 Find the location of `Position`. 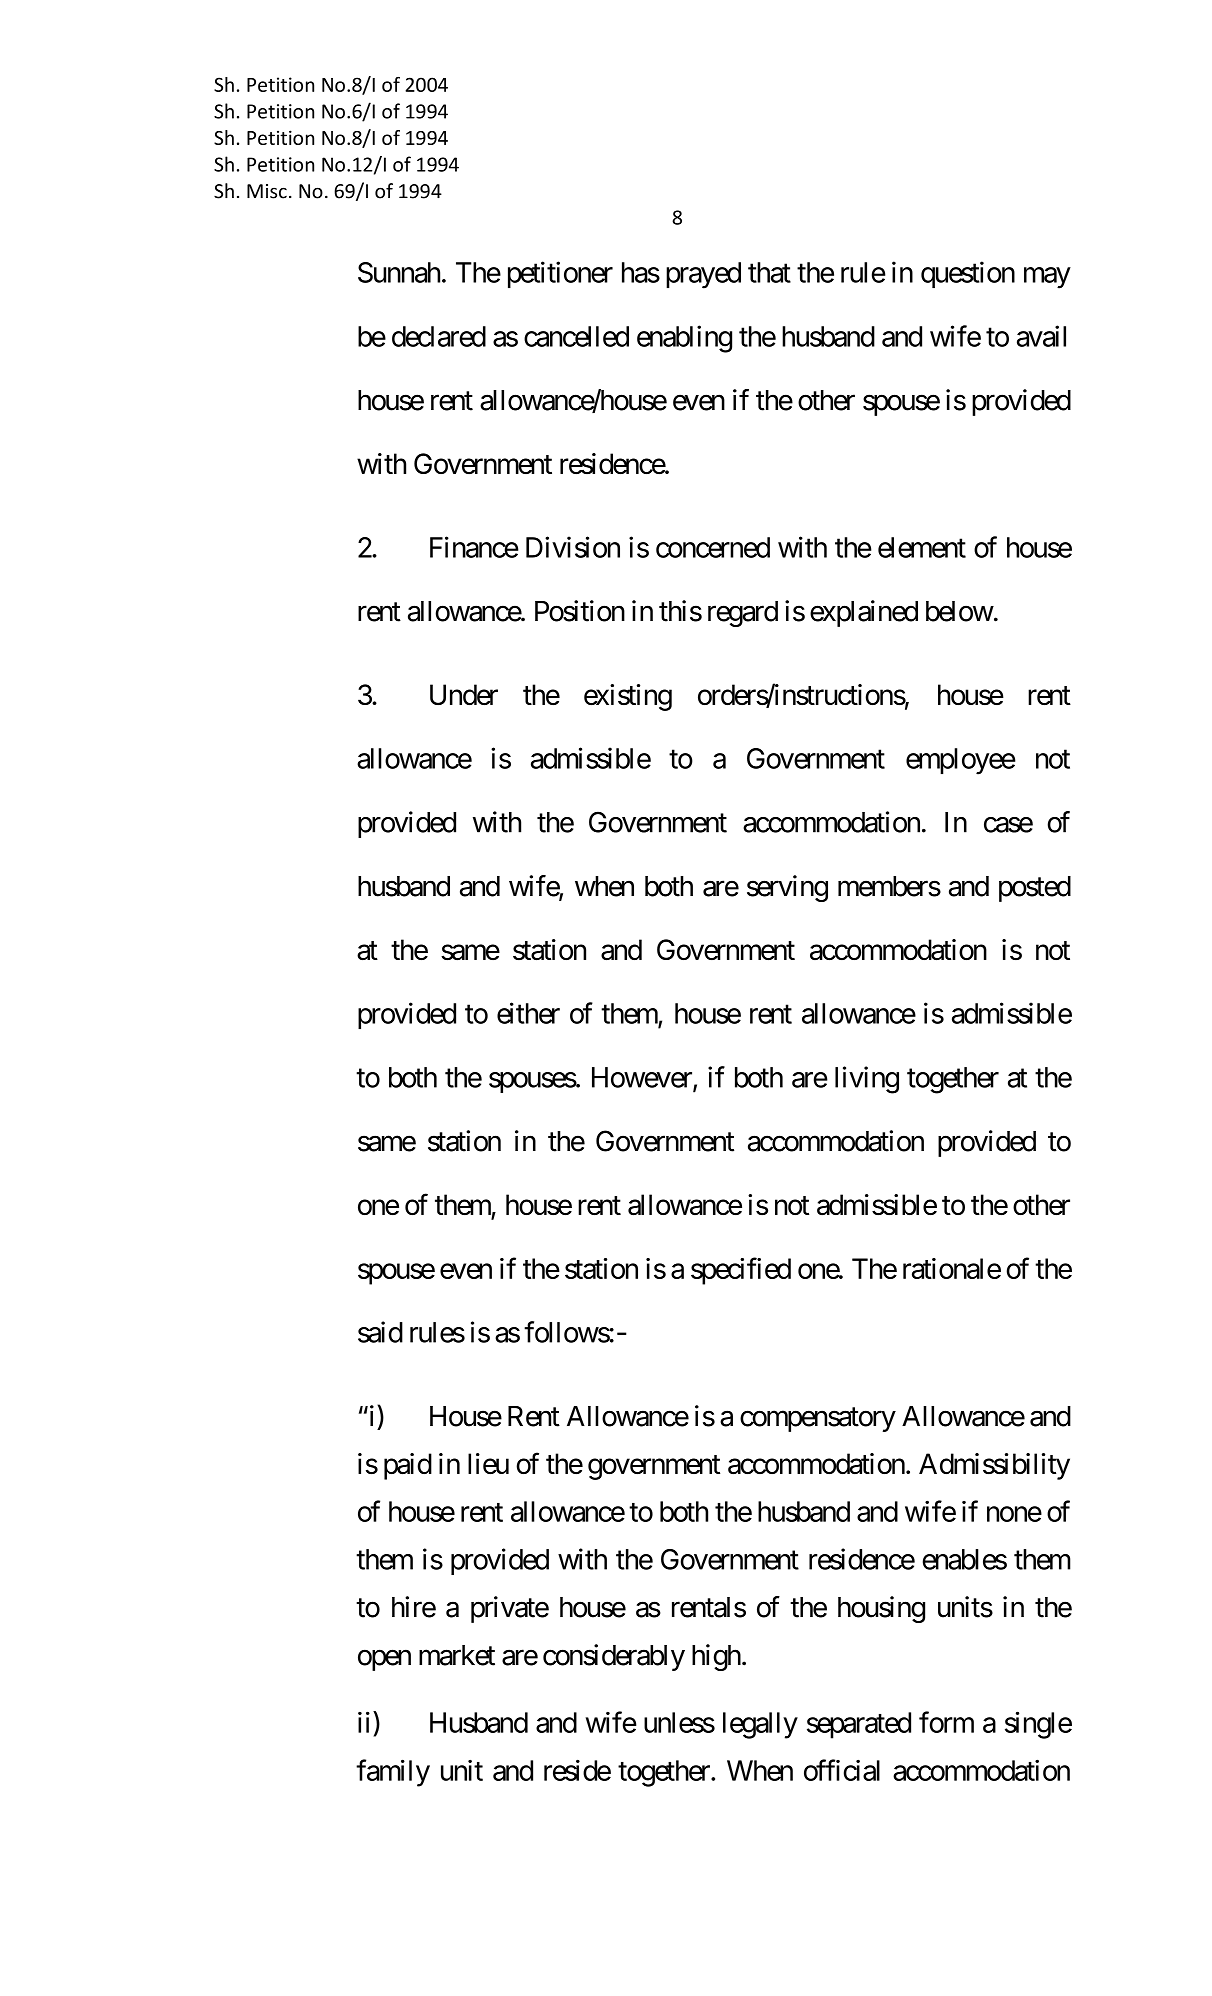

Position is located at coordinates (580, 611).
